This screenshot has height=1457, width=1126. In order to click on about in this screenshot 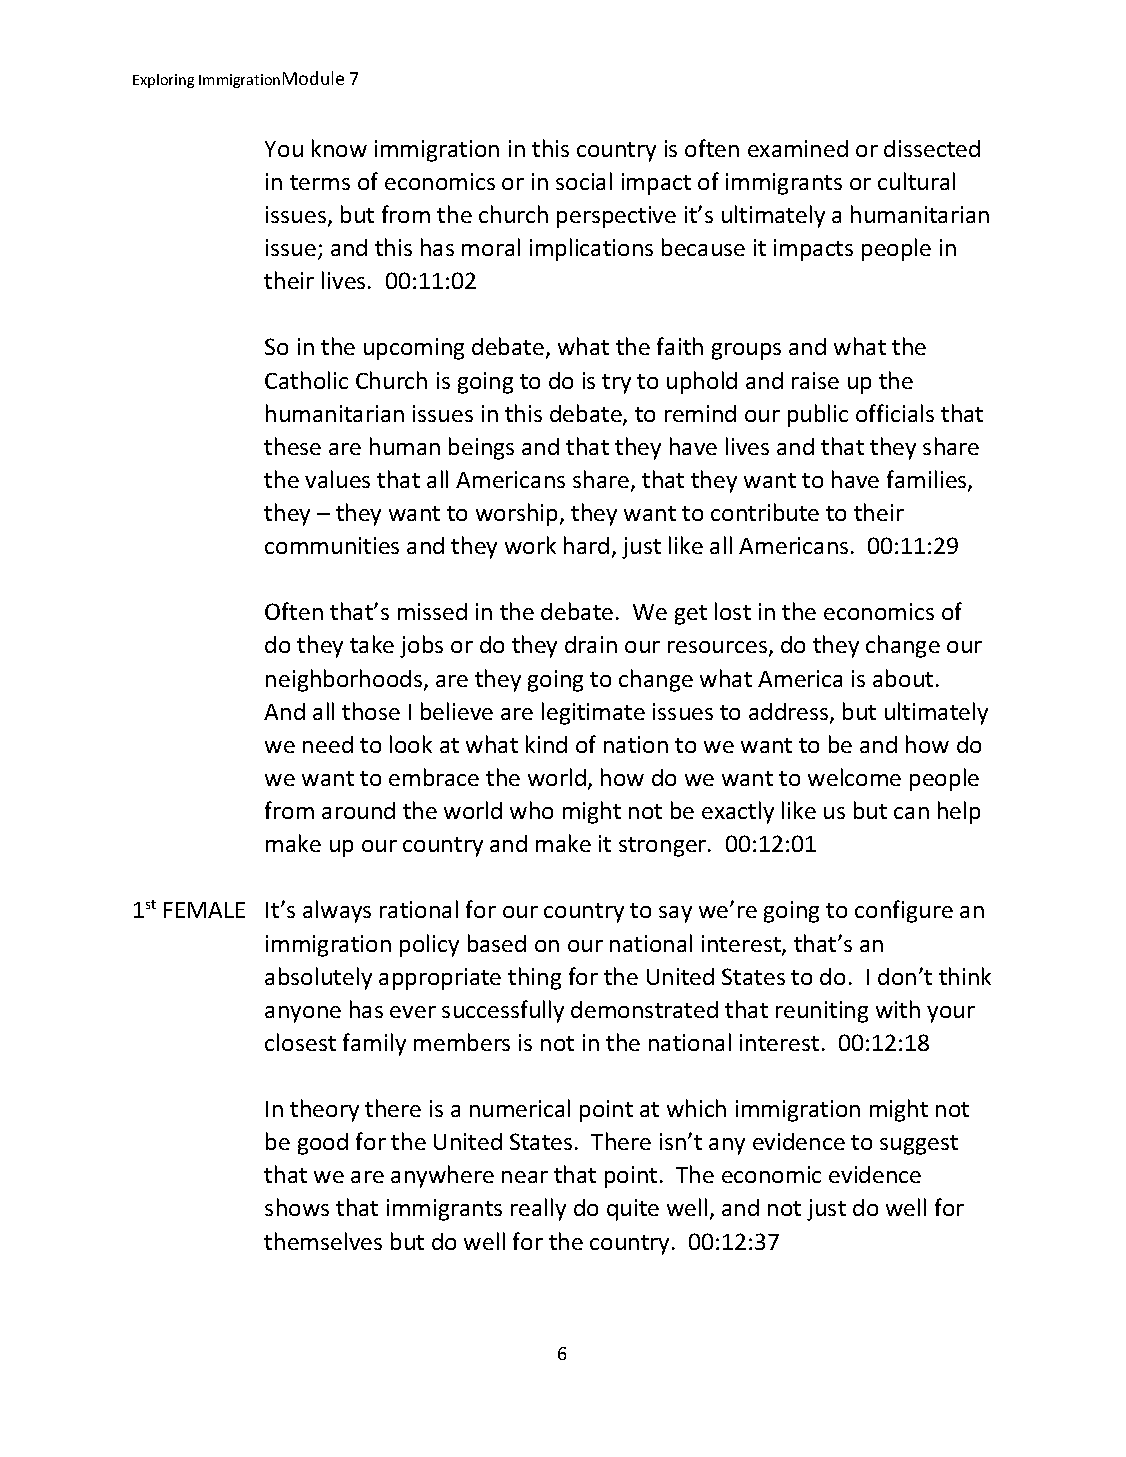, I will do `click(903, 678)`.
